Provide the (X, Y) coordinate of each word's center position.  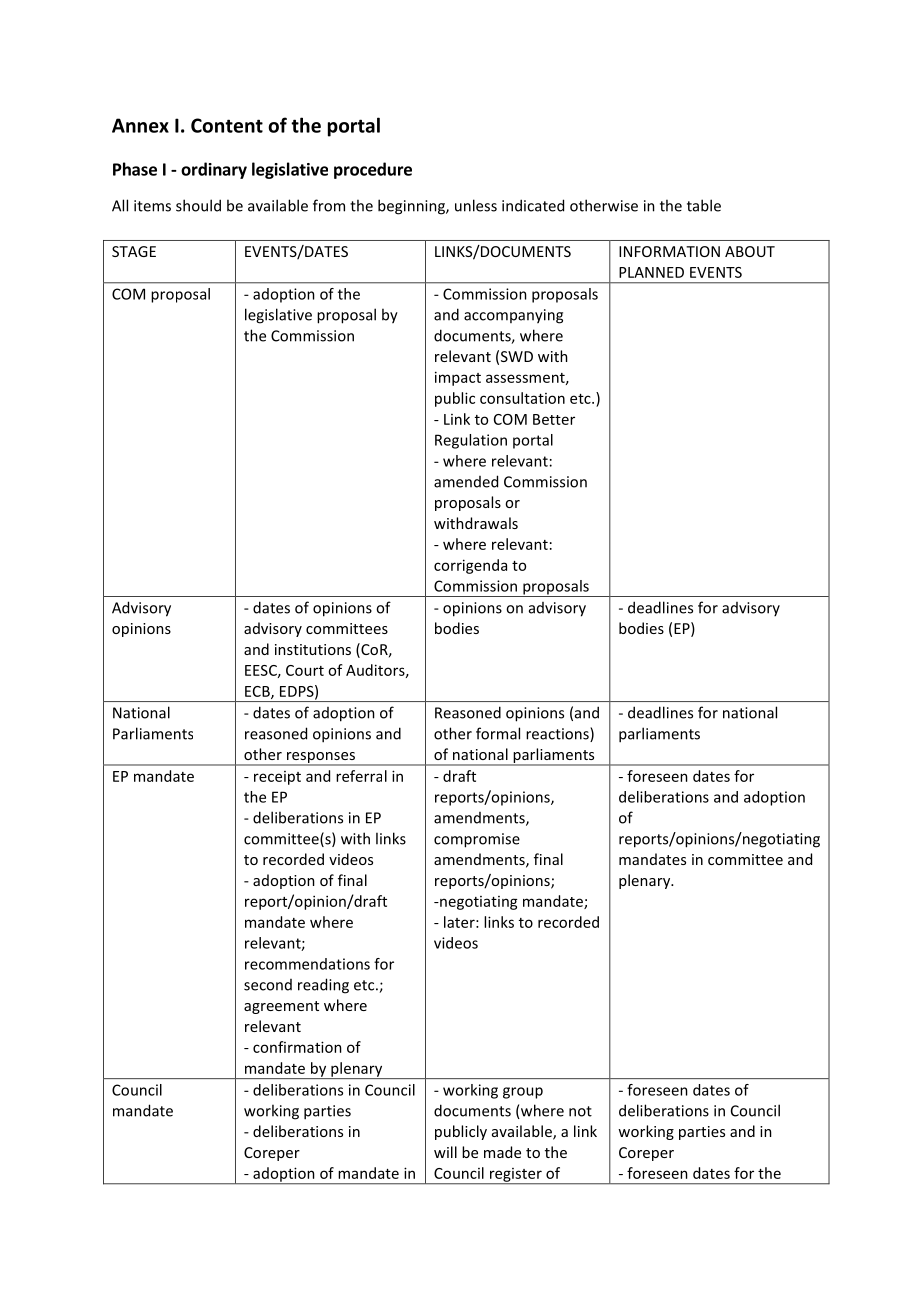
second (268, 985)
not (580, 1111)
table (704, 205)
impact (458, 378)
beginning (412, 207)
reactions (558, 734)
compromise (477, 840)
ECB (258, 692)
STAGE (134, 251)
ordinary (214, 170)
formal (498, 733)
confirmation (297, 1047)
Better (554, 419)
